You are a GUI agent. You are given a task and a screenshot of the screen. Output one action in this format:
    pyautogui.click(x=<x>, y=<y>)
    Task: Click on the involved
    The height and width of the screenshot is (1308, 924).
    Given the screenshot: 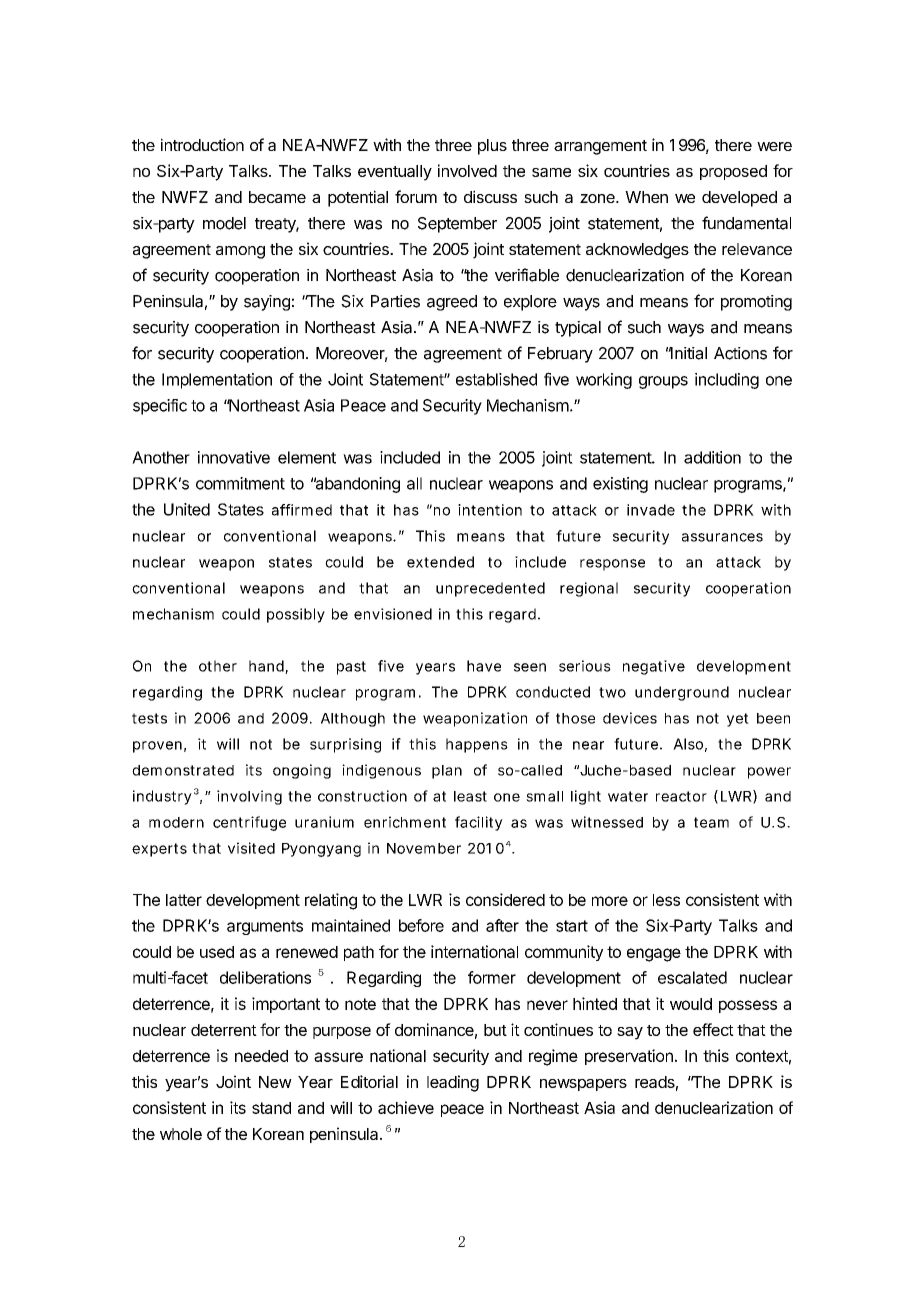 What is the action you would take?
    pyautogui.click(x=467, y=170)
